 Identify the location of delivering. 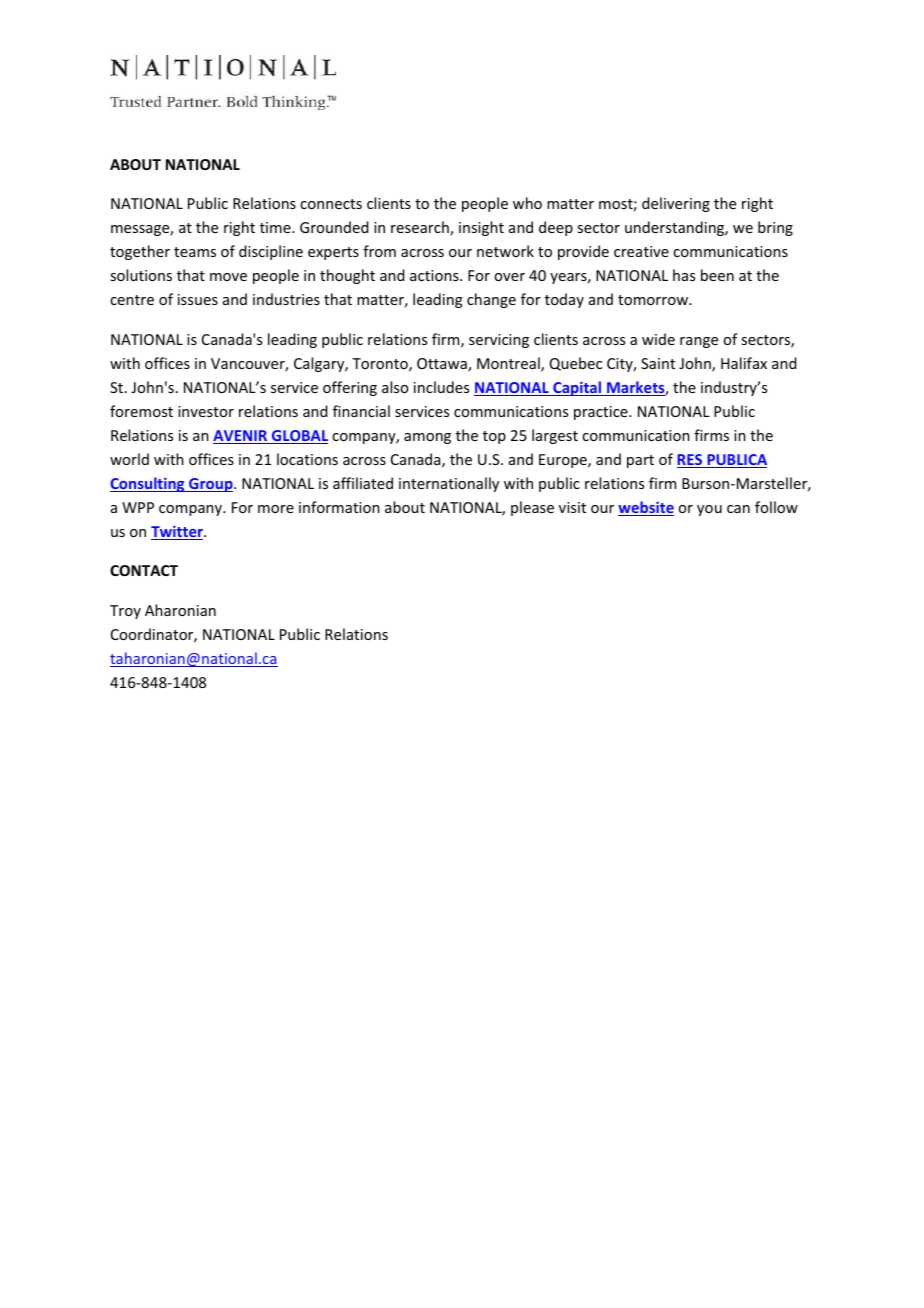
(676, 204).
